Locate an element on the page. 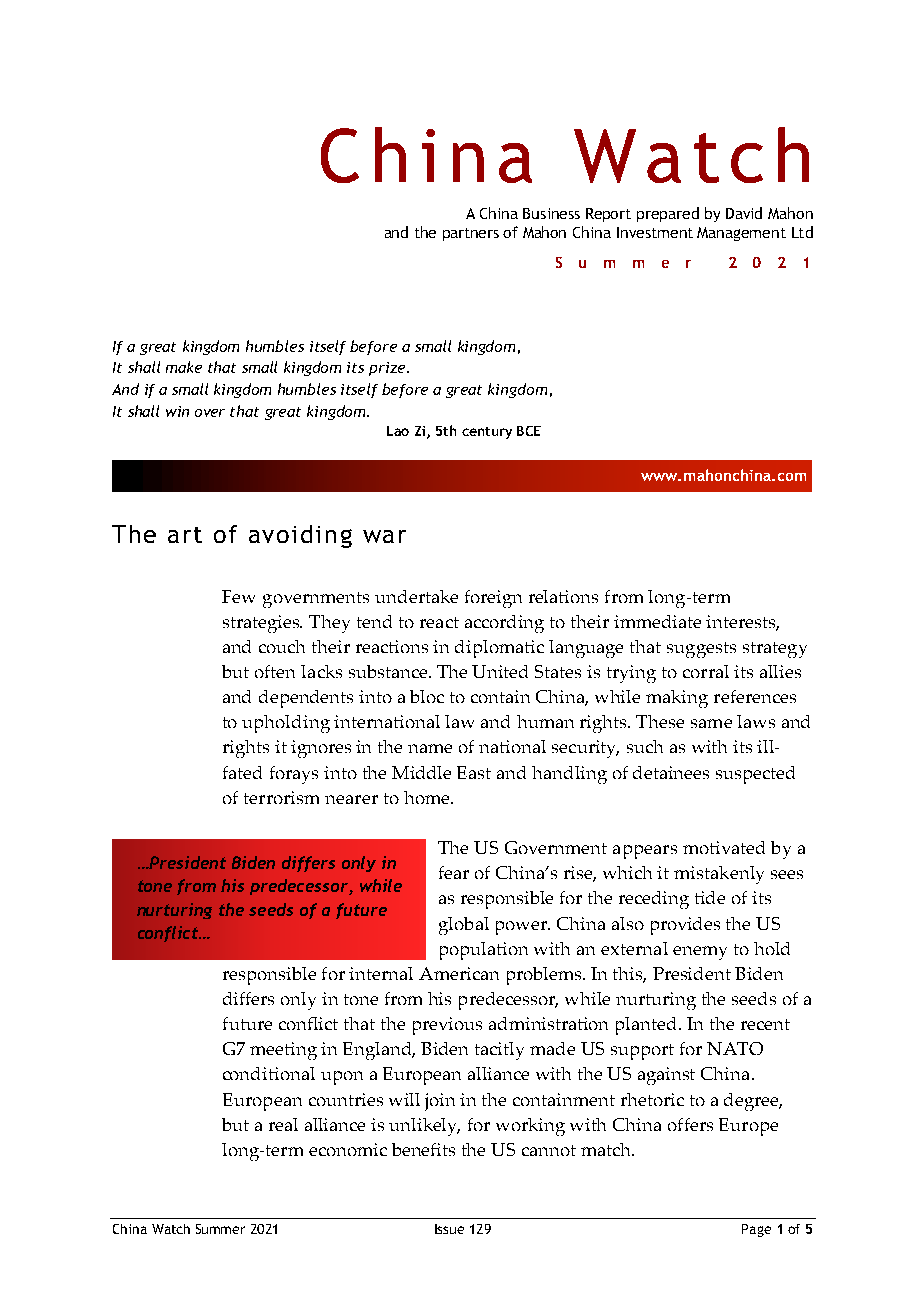 Image resolution: width=924 pixels, height=1308 pixels. previous is located at coordinates (447, 1026).
